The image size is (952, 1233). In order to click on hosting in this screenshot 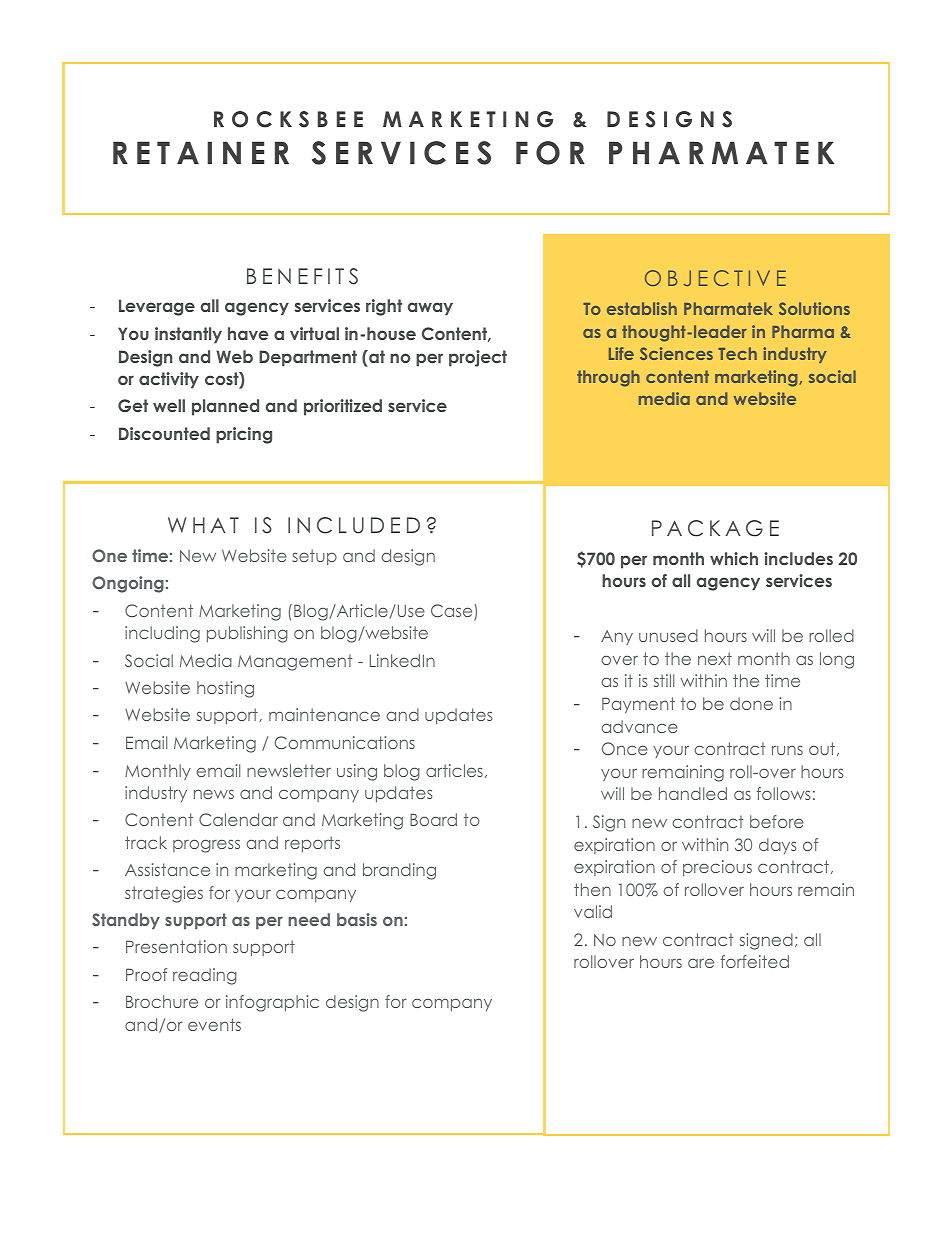, I will do `click(225, 689)`.
